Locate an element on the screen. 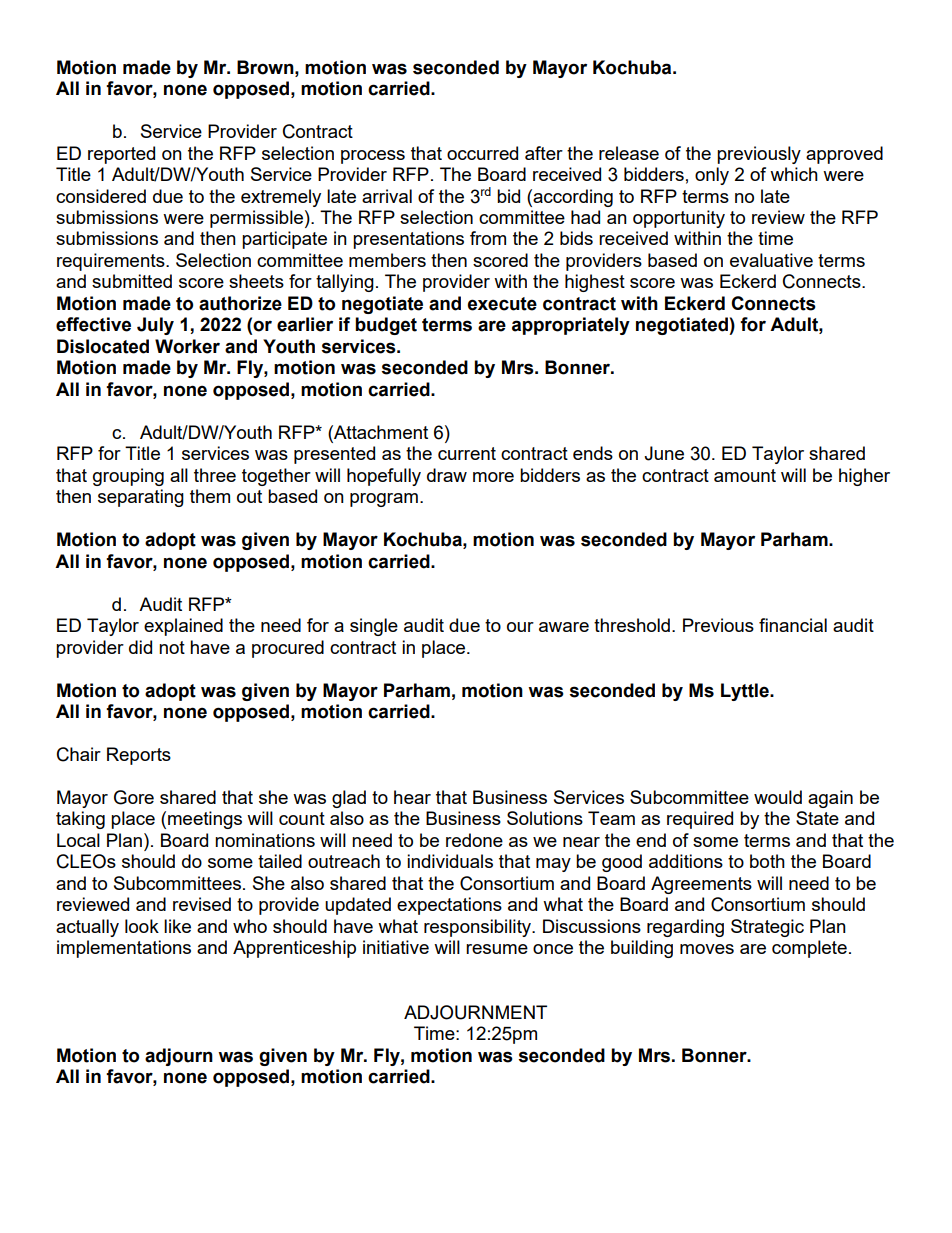 The width and height of the screenshot is (952, 1233). Strategic is located at coordinates (767, 928).
